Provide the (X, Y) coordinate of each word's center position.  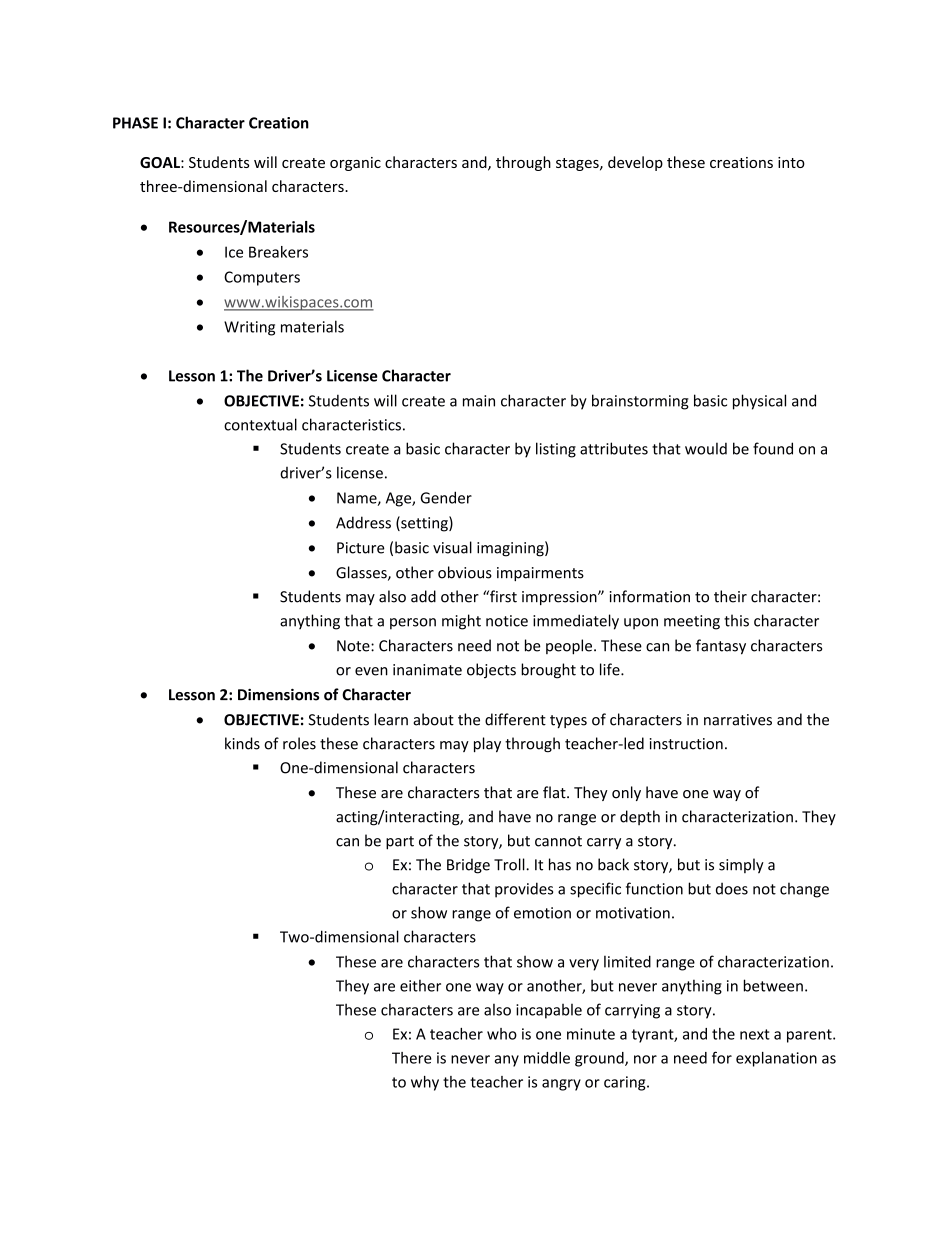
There (412, 1058)
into (791, 162)
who (502, 1034)
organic (355, 164)
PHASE (135, 123)
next (755, 1034)
